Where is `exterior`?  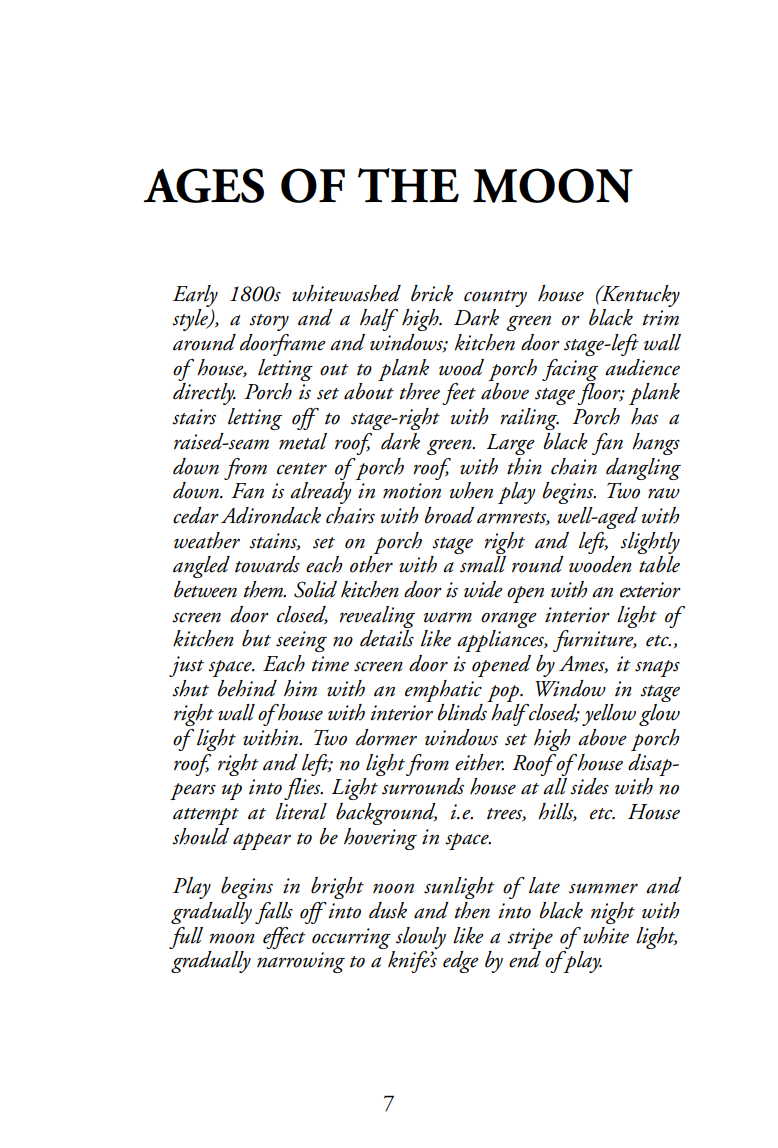 exterior is located at coordinates (650, 590).
